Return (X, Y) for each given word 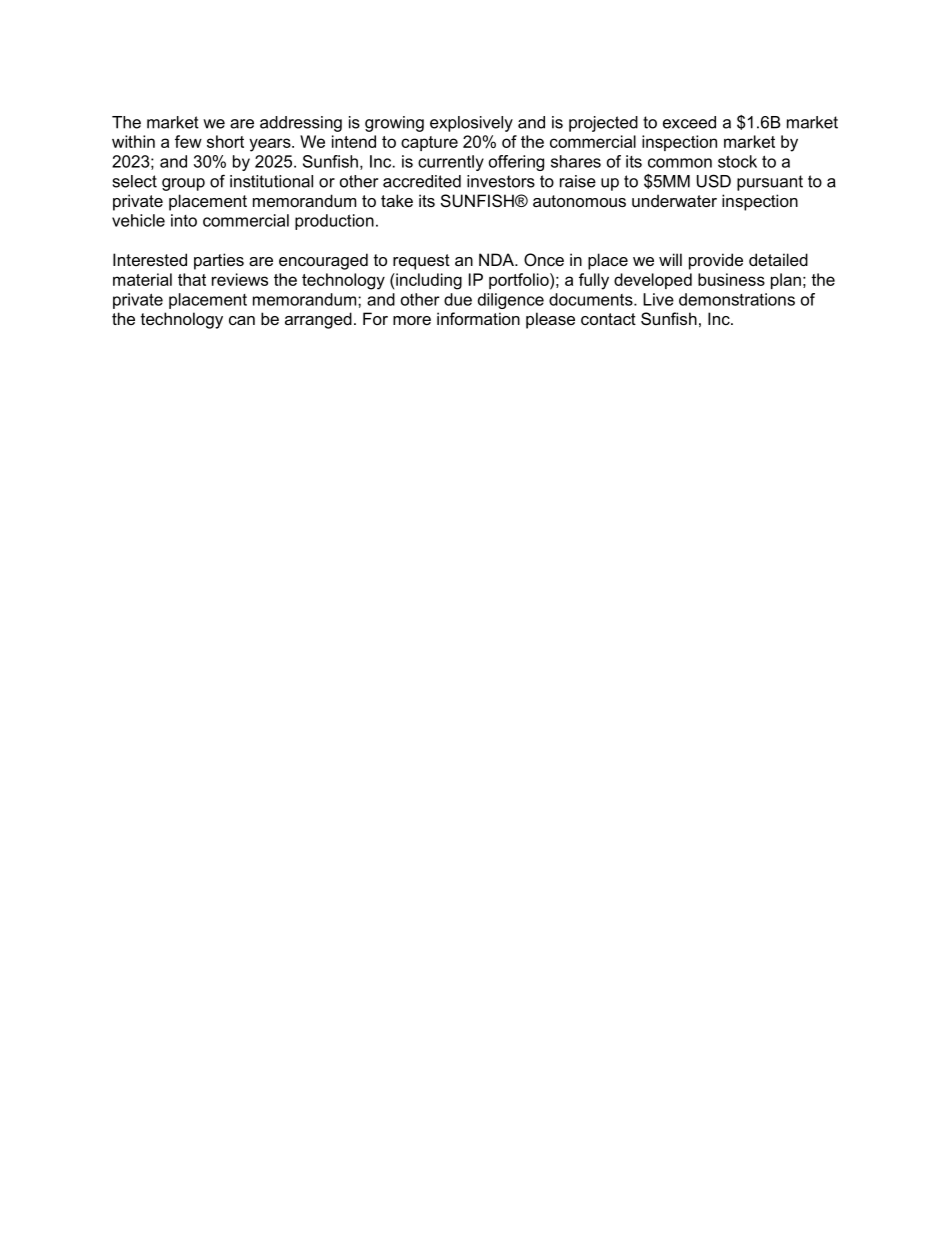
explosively (471, 124)
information (478, 318)
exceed (689, 122)
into (184, 220)
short (225, 141)
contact (608, 319)
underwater (674, 200)
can (242, 320)
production (334, 222)
